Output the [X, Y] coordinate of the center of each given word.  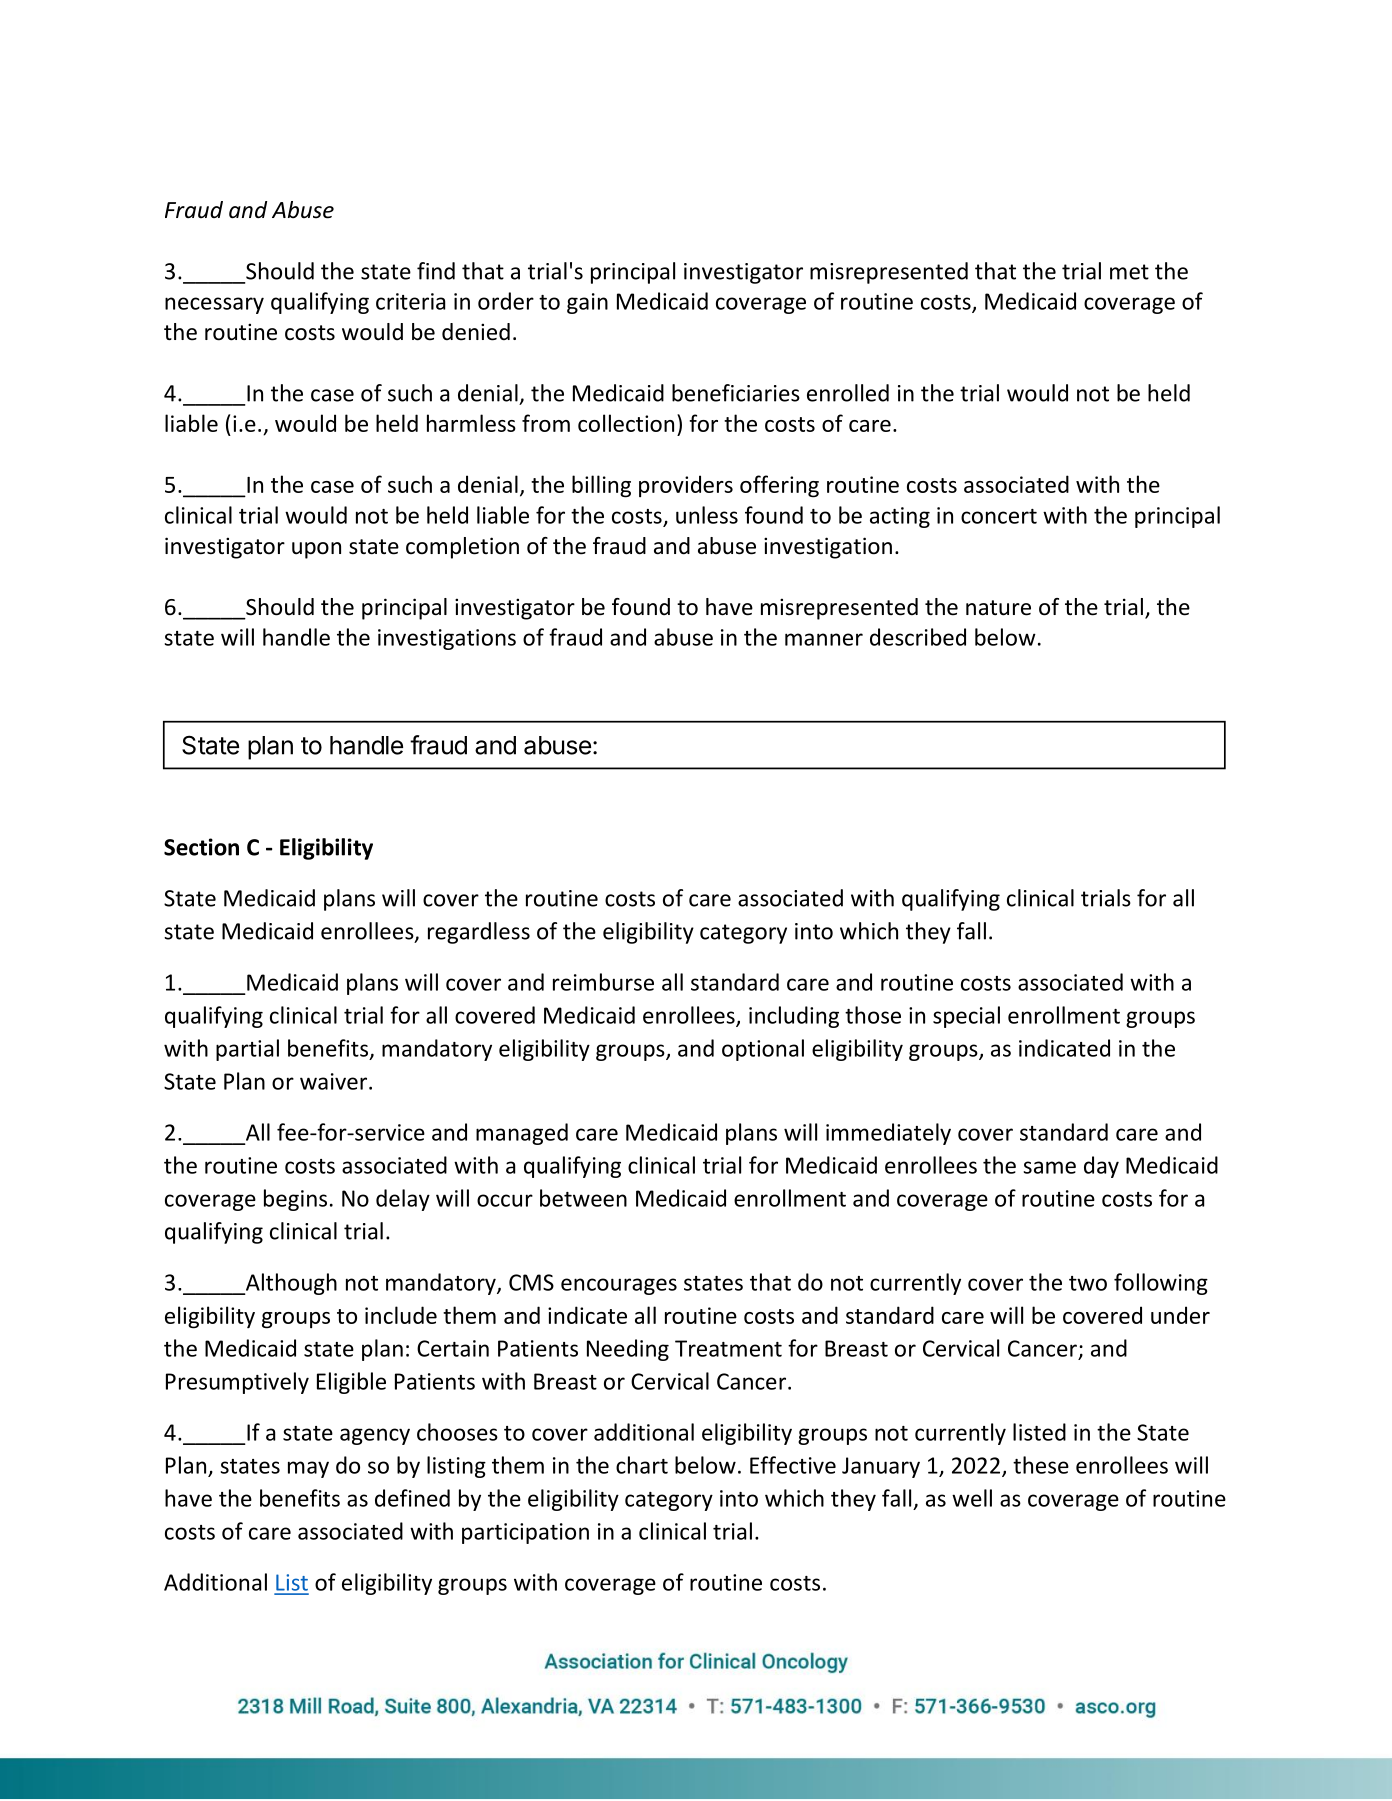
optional [763, 1050]
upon [316, 550]
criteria [410, 301]
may [308, 1469]
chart [642, 1465]
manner [824, 639]
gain [587, 303]
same [1050, 1167]
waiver [333, 1081]
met [1129, 272]
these [1041, 1465]
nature [998, 608]
